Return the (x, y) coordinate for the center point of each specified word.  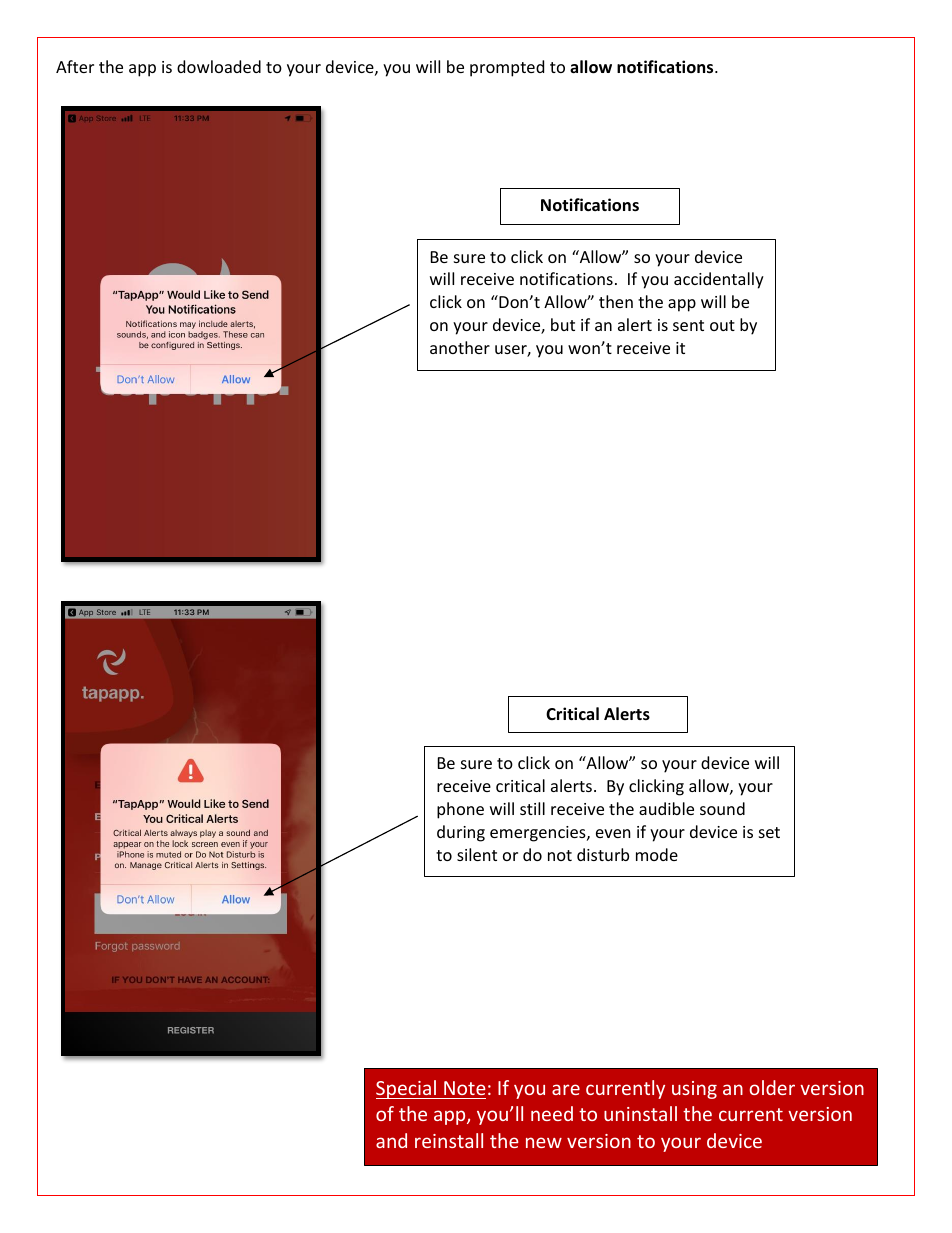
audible (666, 808)
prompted (507, 68)
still (532, 808)
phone (460, 810)
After (75, 66)
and (391, 1140)
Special (407, 1089)
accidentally (719, 280)
